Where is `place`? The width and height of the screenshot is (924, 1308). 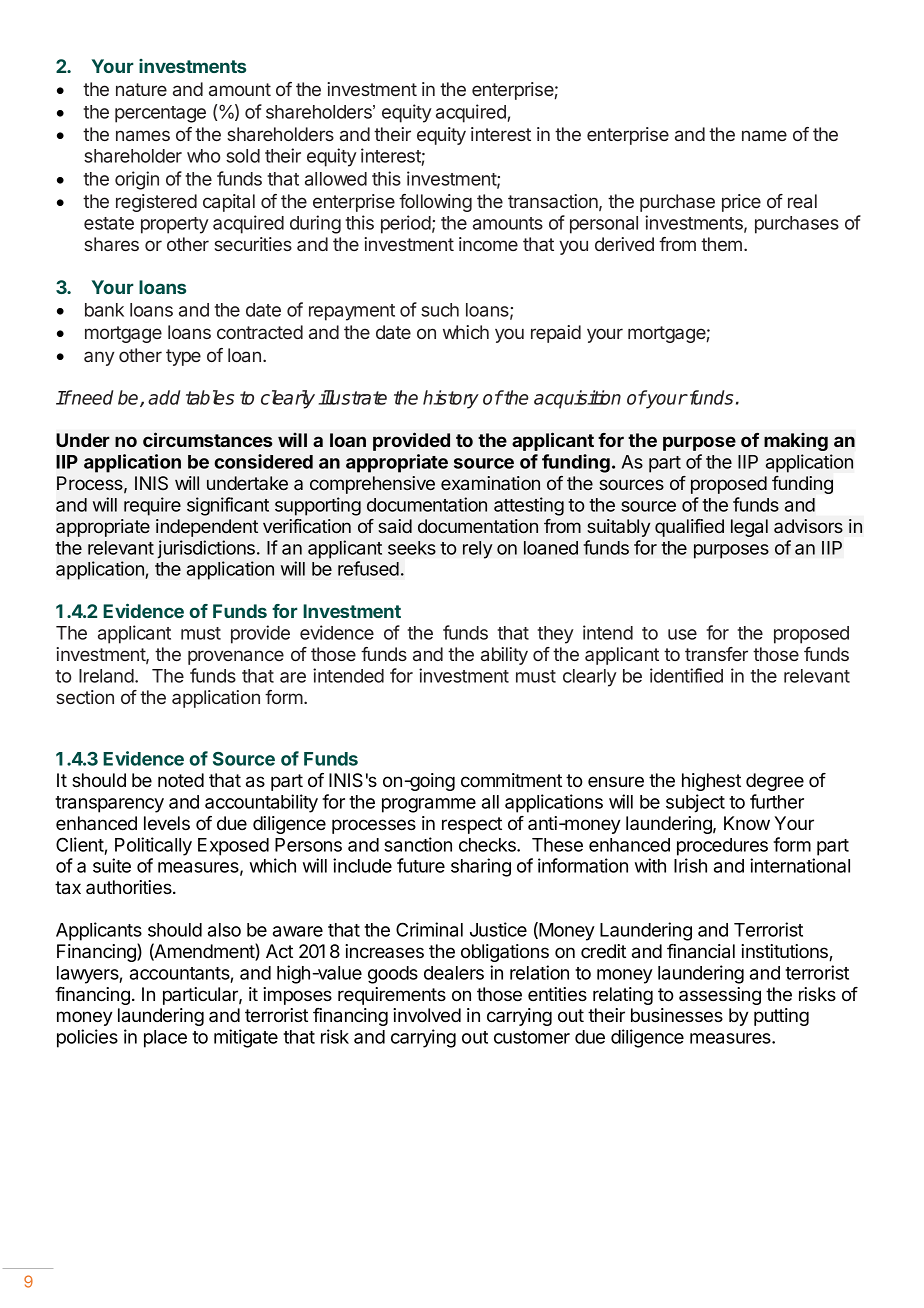 place is located at coordinates (165, 1039).
